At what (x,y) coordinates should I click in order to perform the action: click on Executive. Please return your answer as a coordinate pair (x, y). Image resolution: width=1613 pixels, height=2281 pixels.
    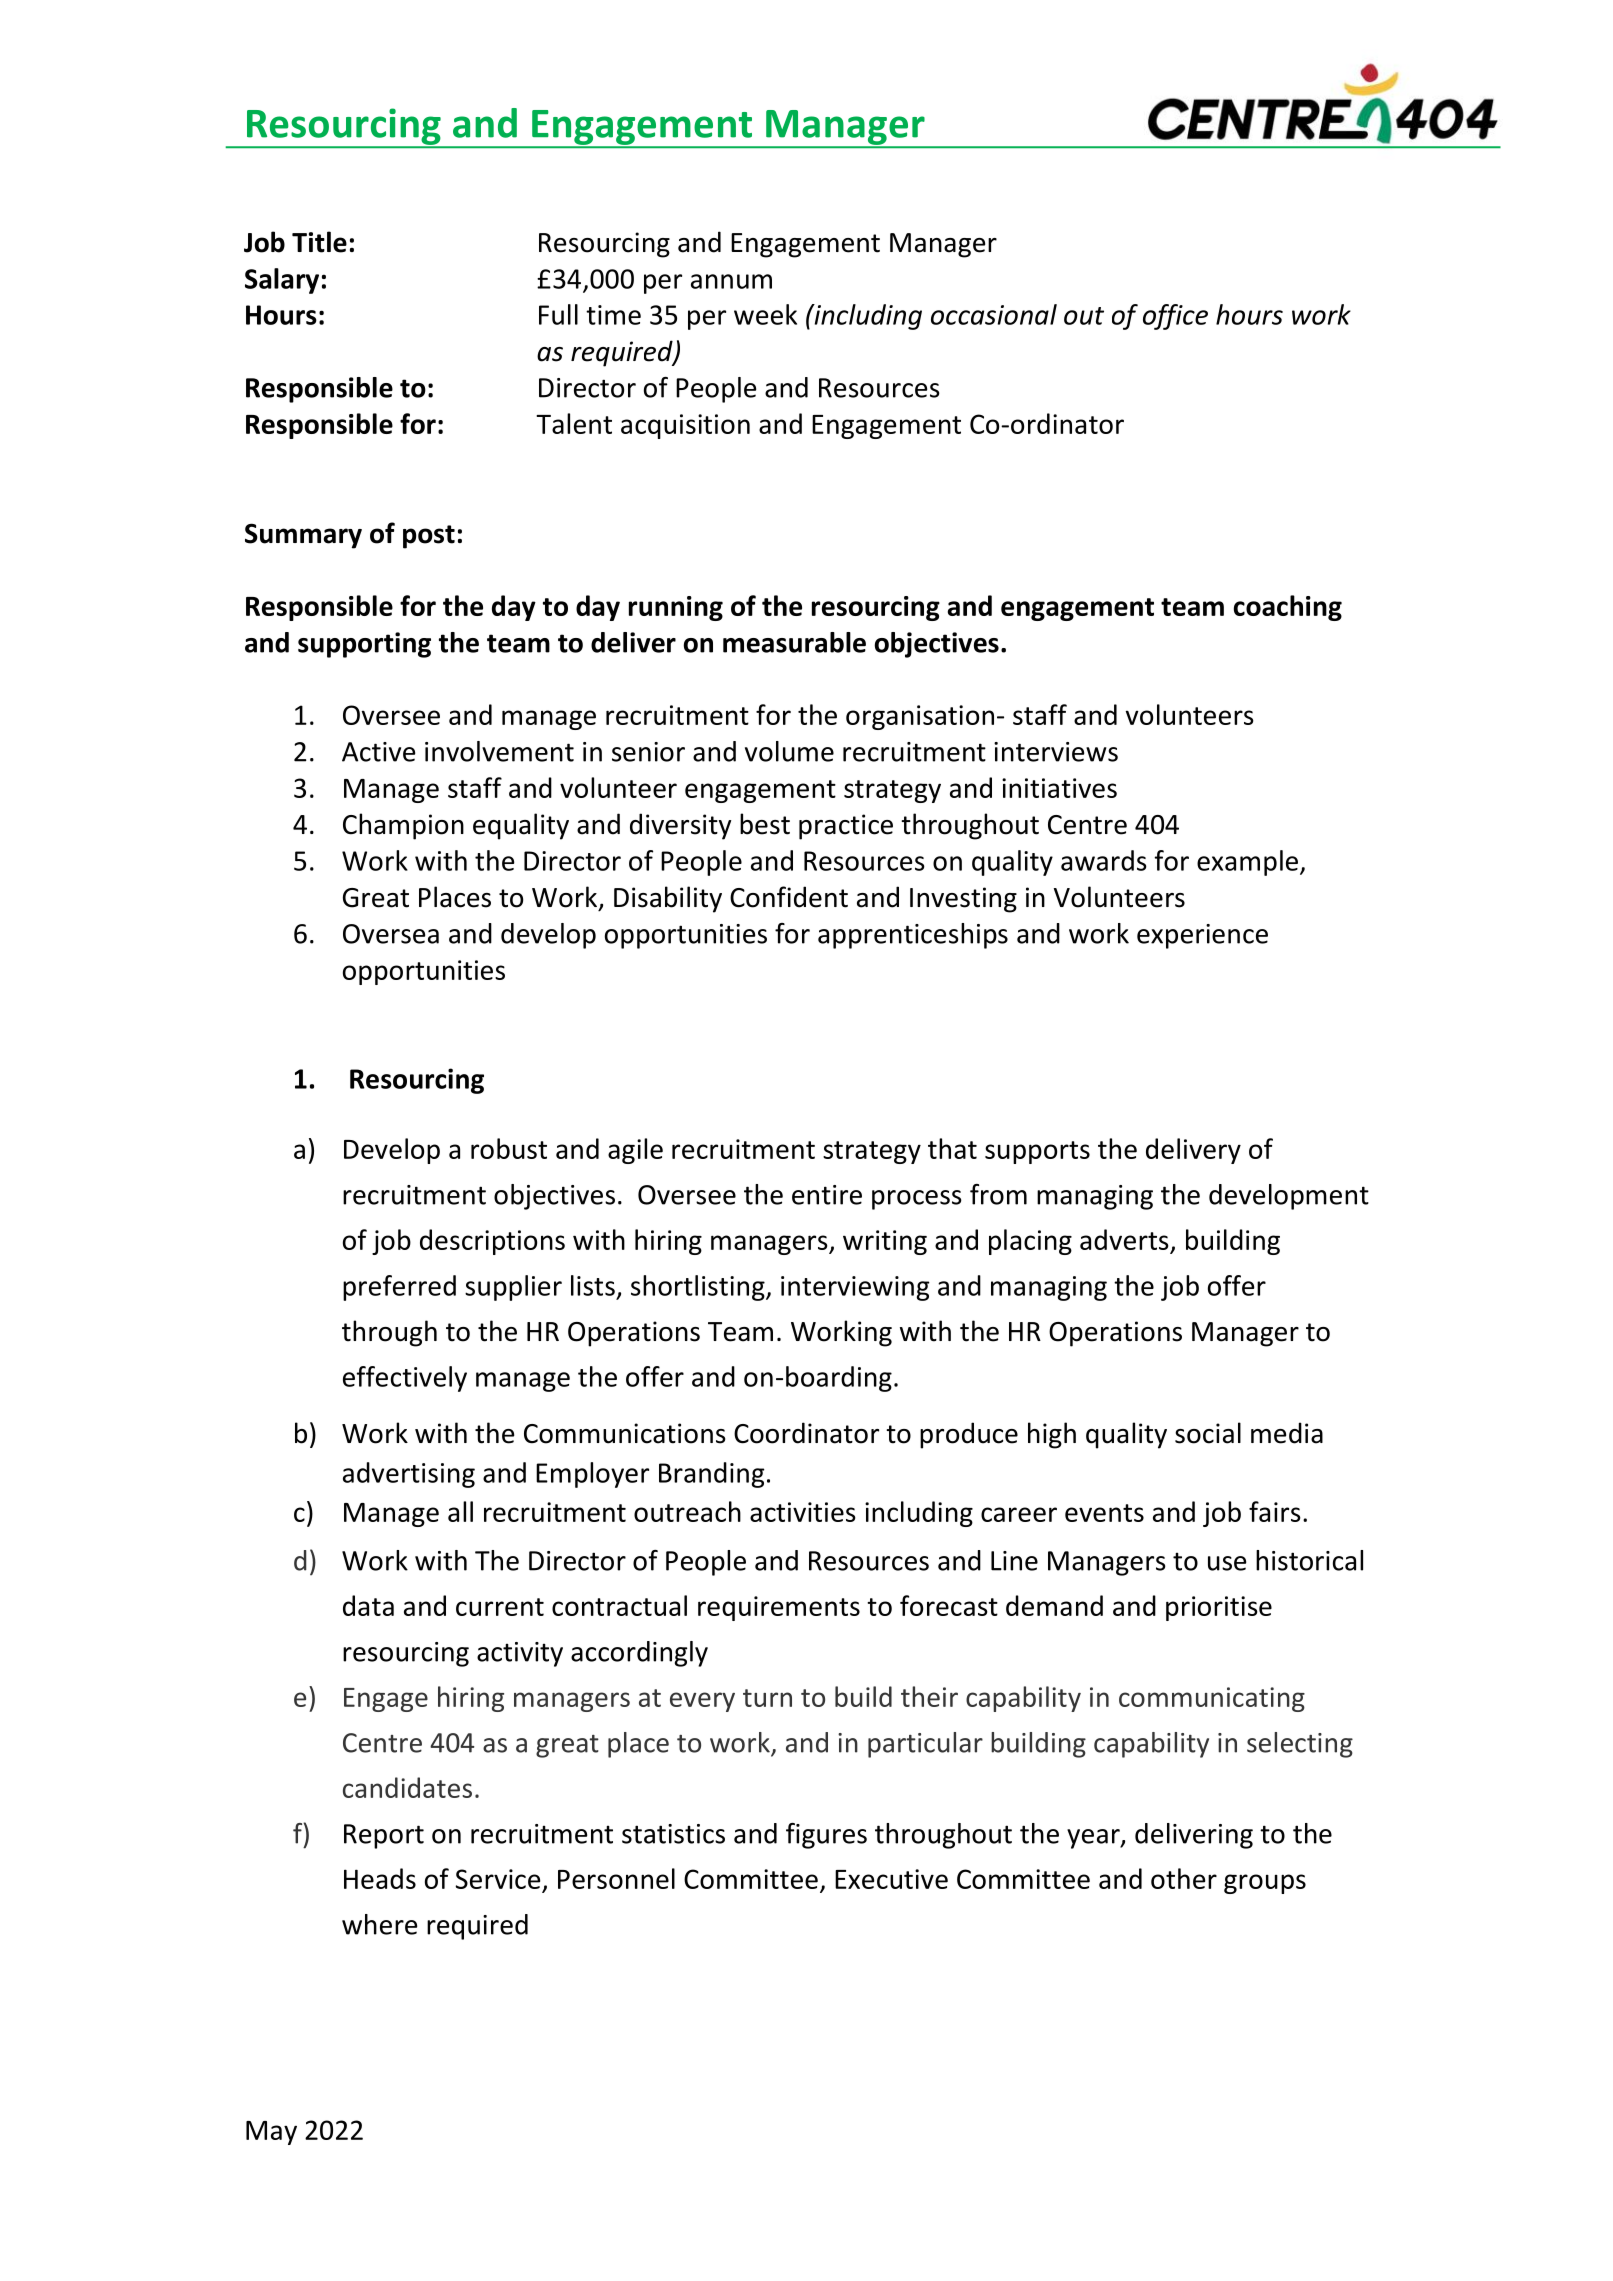
    Looking at the image, I should click on (891, 1879).
